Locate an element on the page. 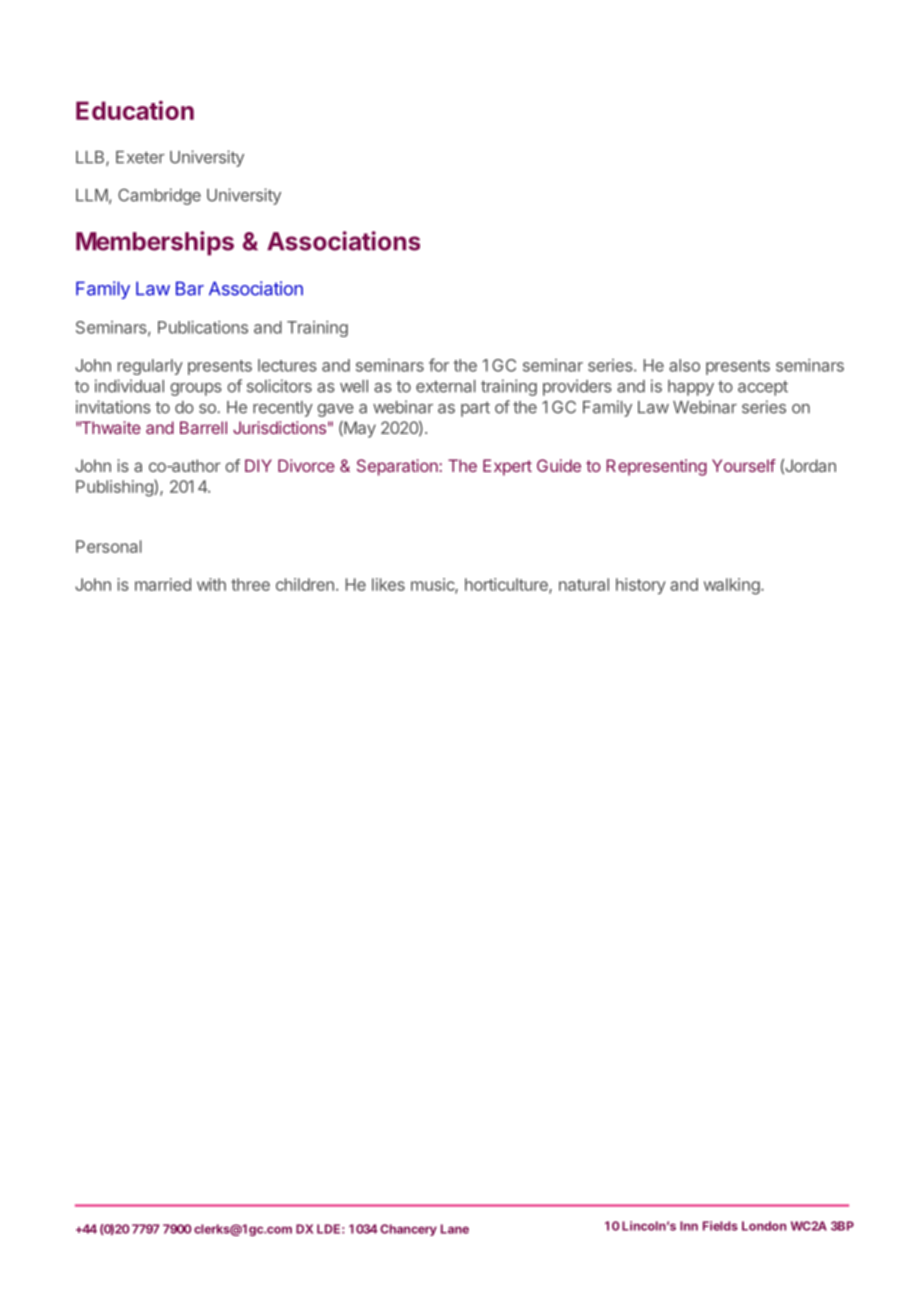  Exeter is located at coordinates (140, 157).
